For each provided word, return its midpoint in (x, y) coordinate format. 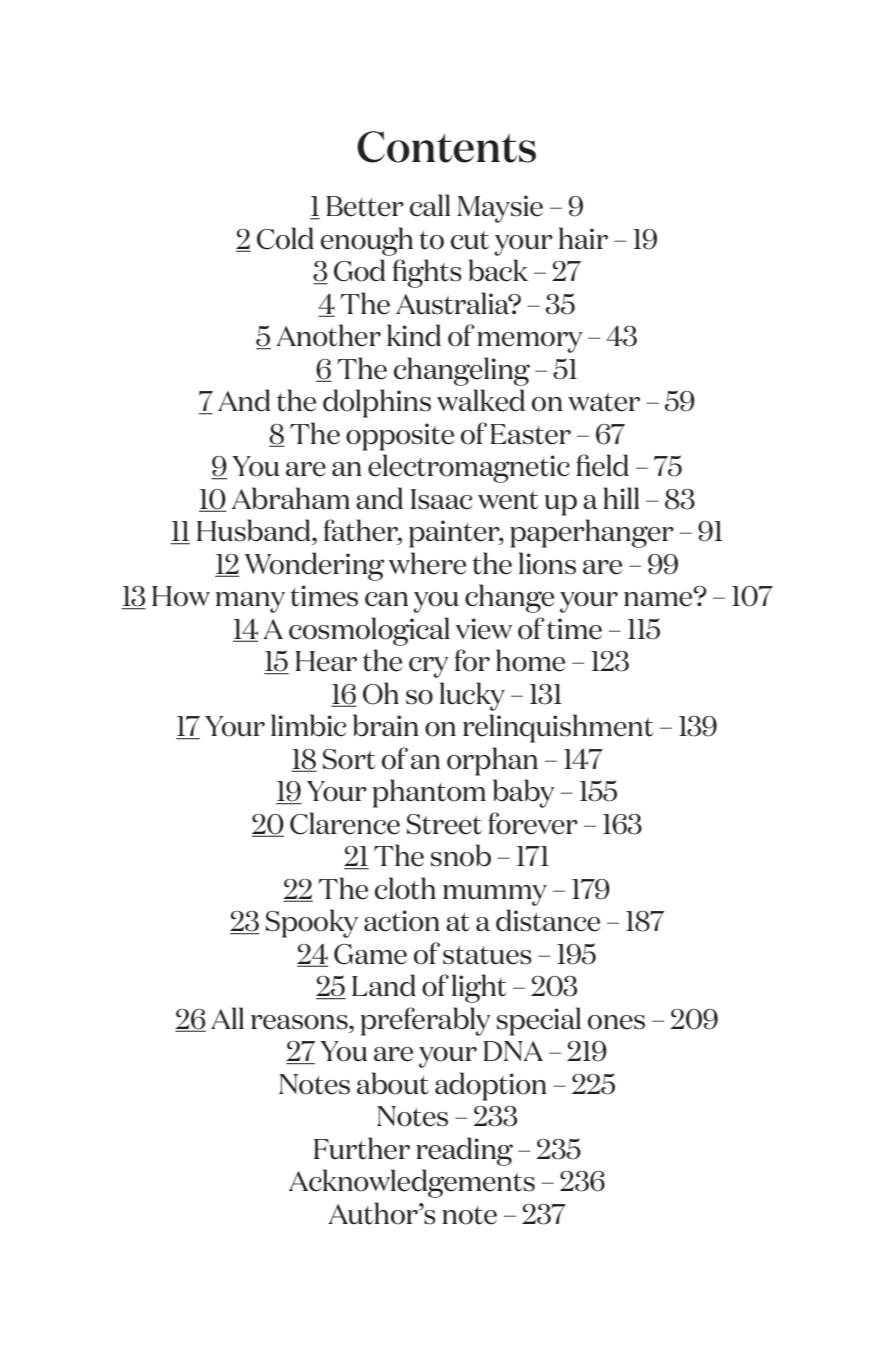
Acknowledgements (412, 1183)
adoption (491, 1086)
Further (362, 1148)
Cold (285, 238)
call (430, 205)
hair (583, 238)
